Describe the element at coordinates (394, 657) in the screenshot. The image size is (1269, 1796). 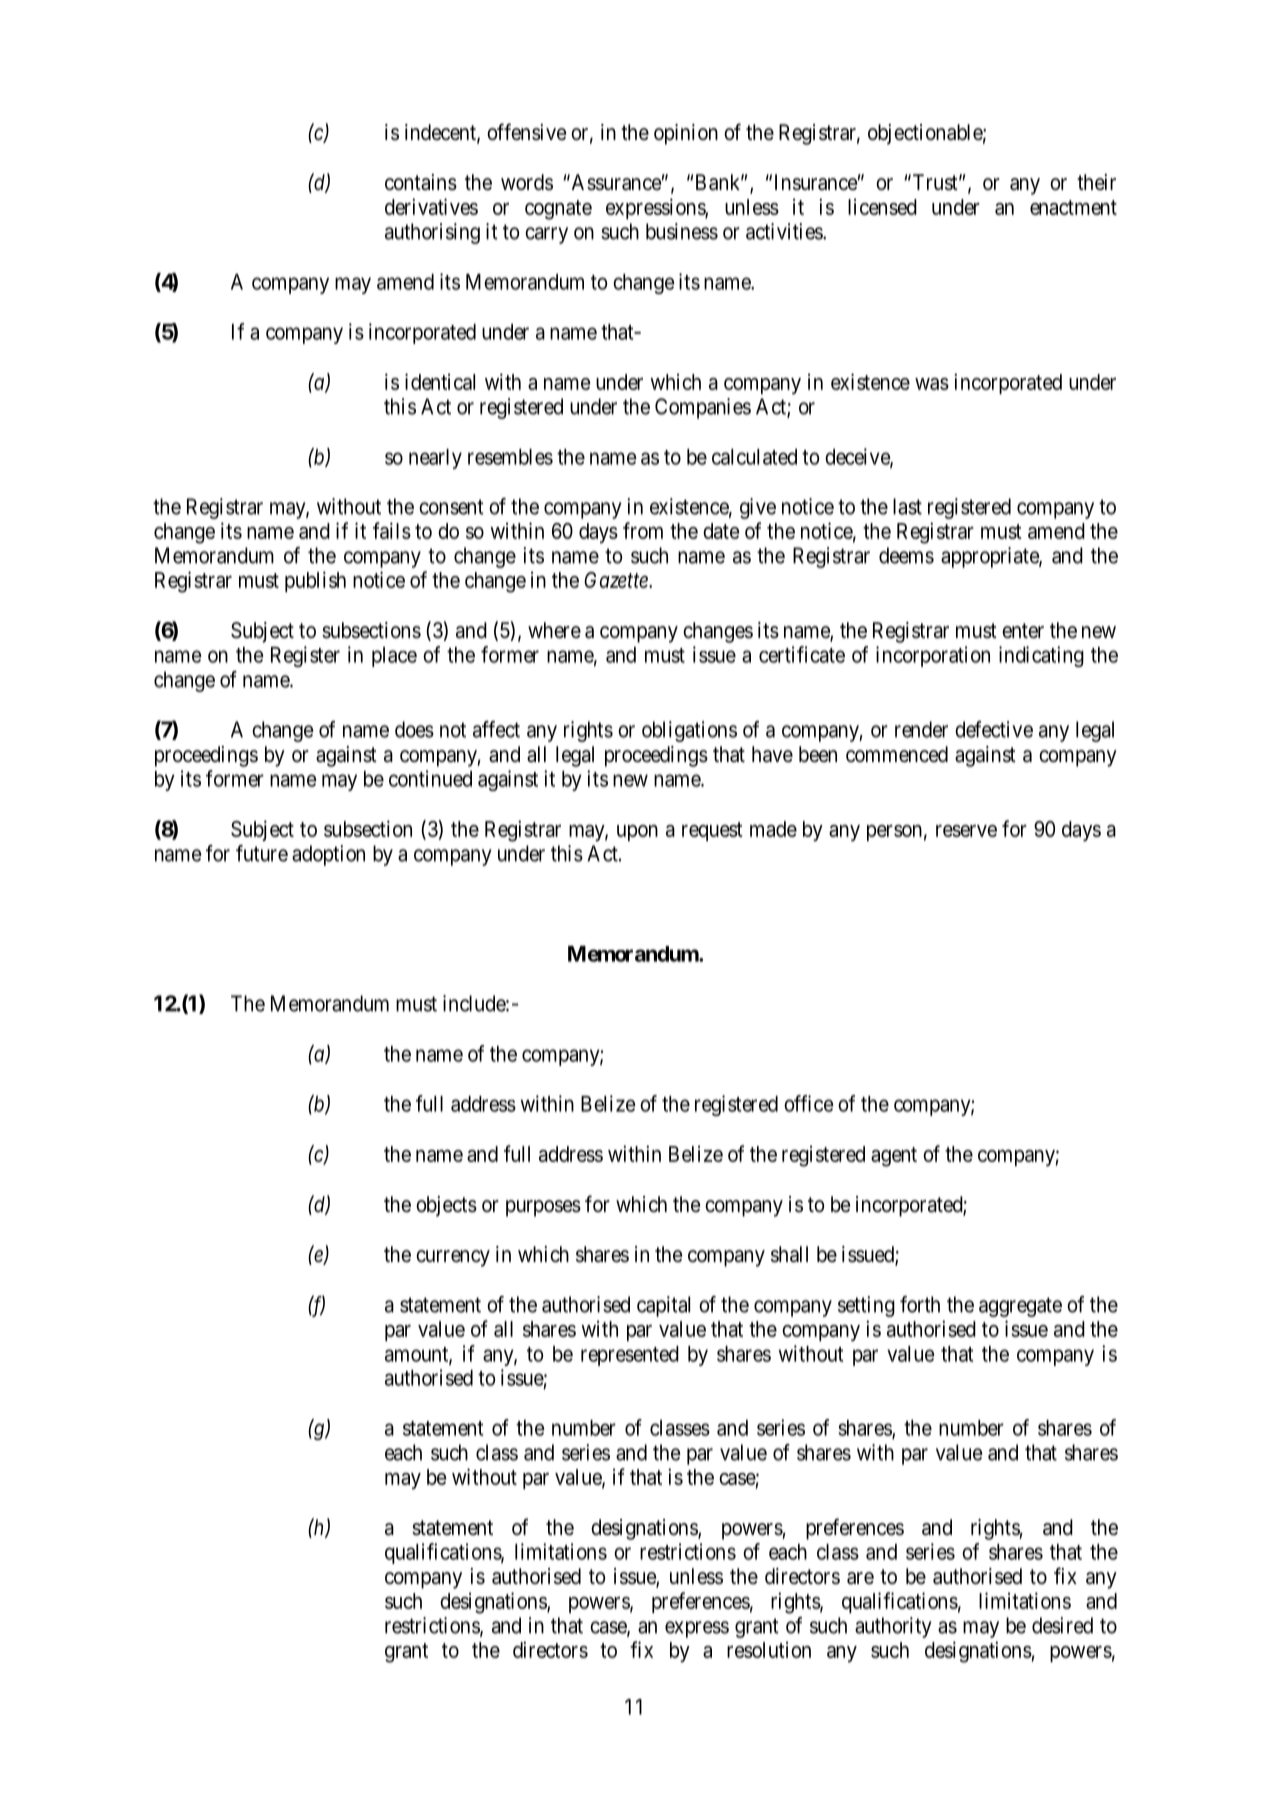
I see `place` at that location.
